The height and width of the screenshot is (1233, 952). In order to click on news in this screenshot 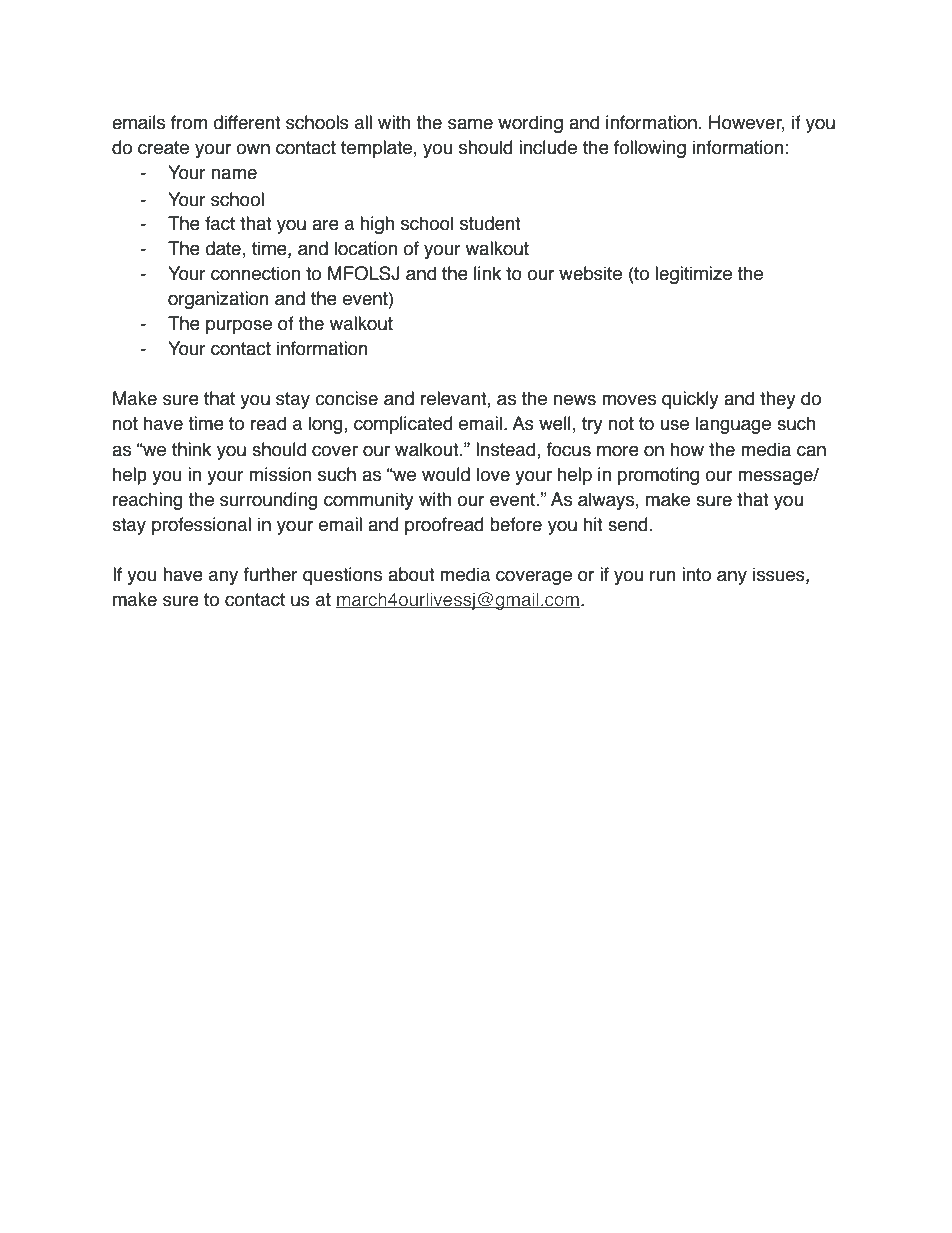, I will do `click(574, 400)`.
